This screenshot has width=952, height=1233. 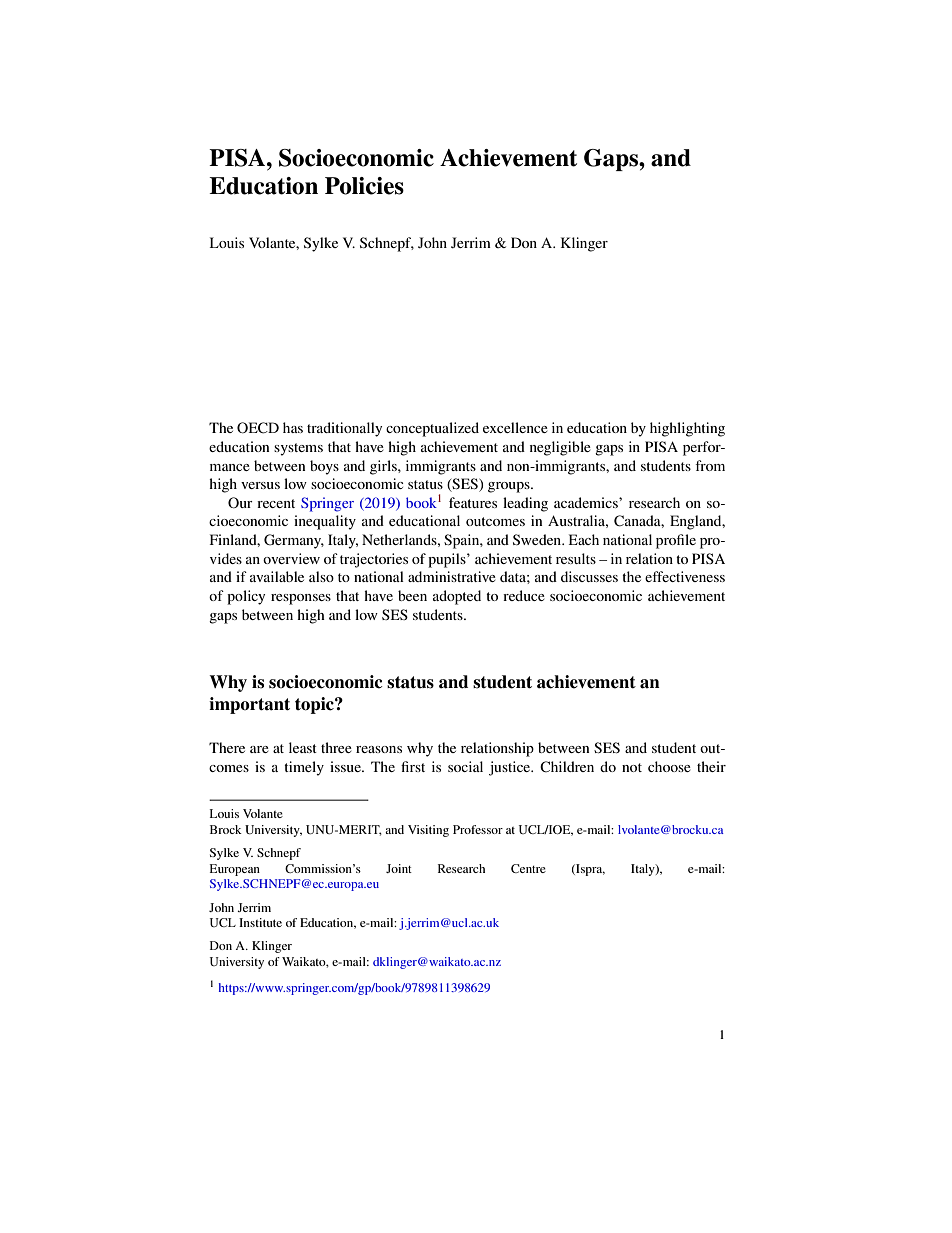 I want to click on Centre, so click(x=528, y=868).
